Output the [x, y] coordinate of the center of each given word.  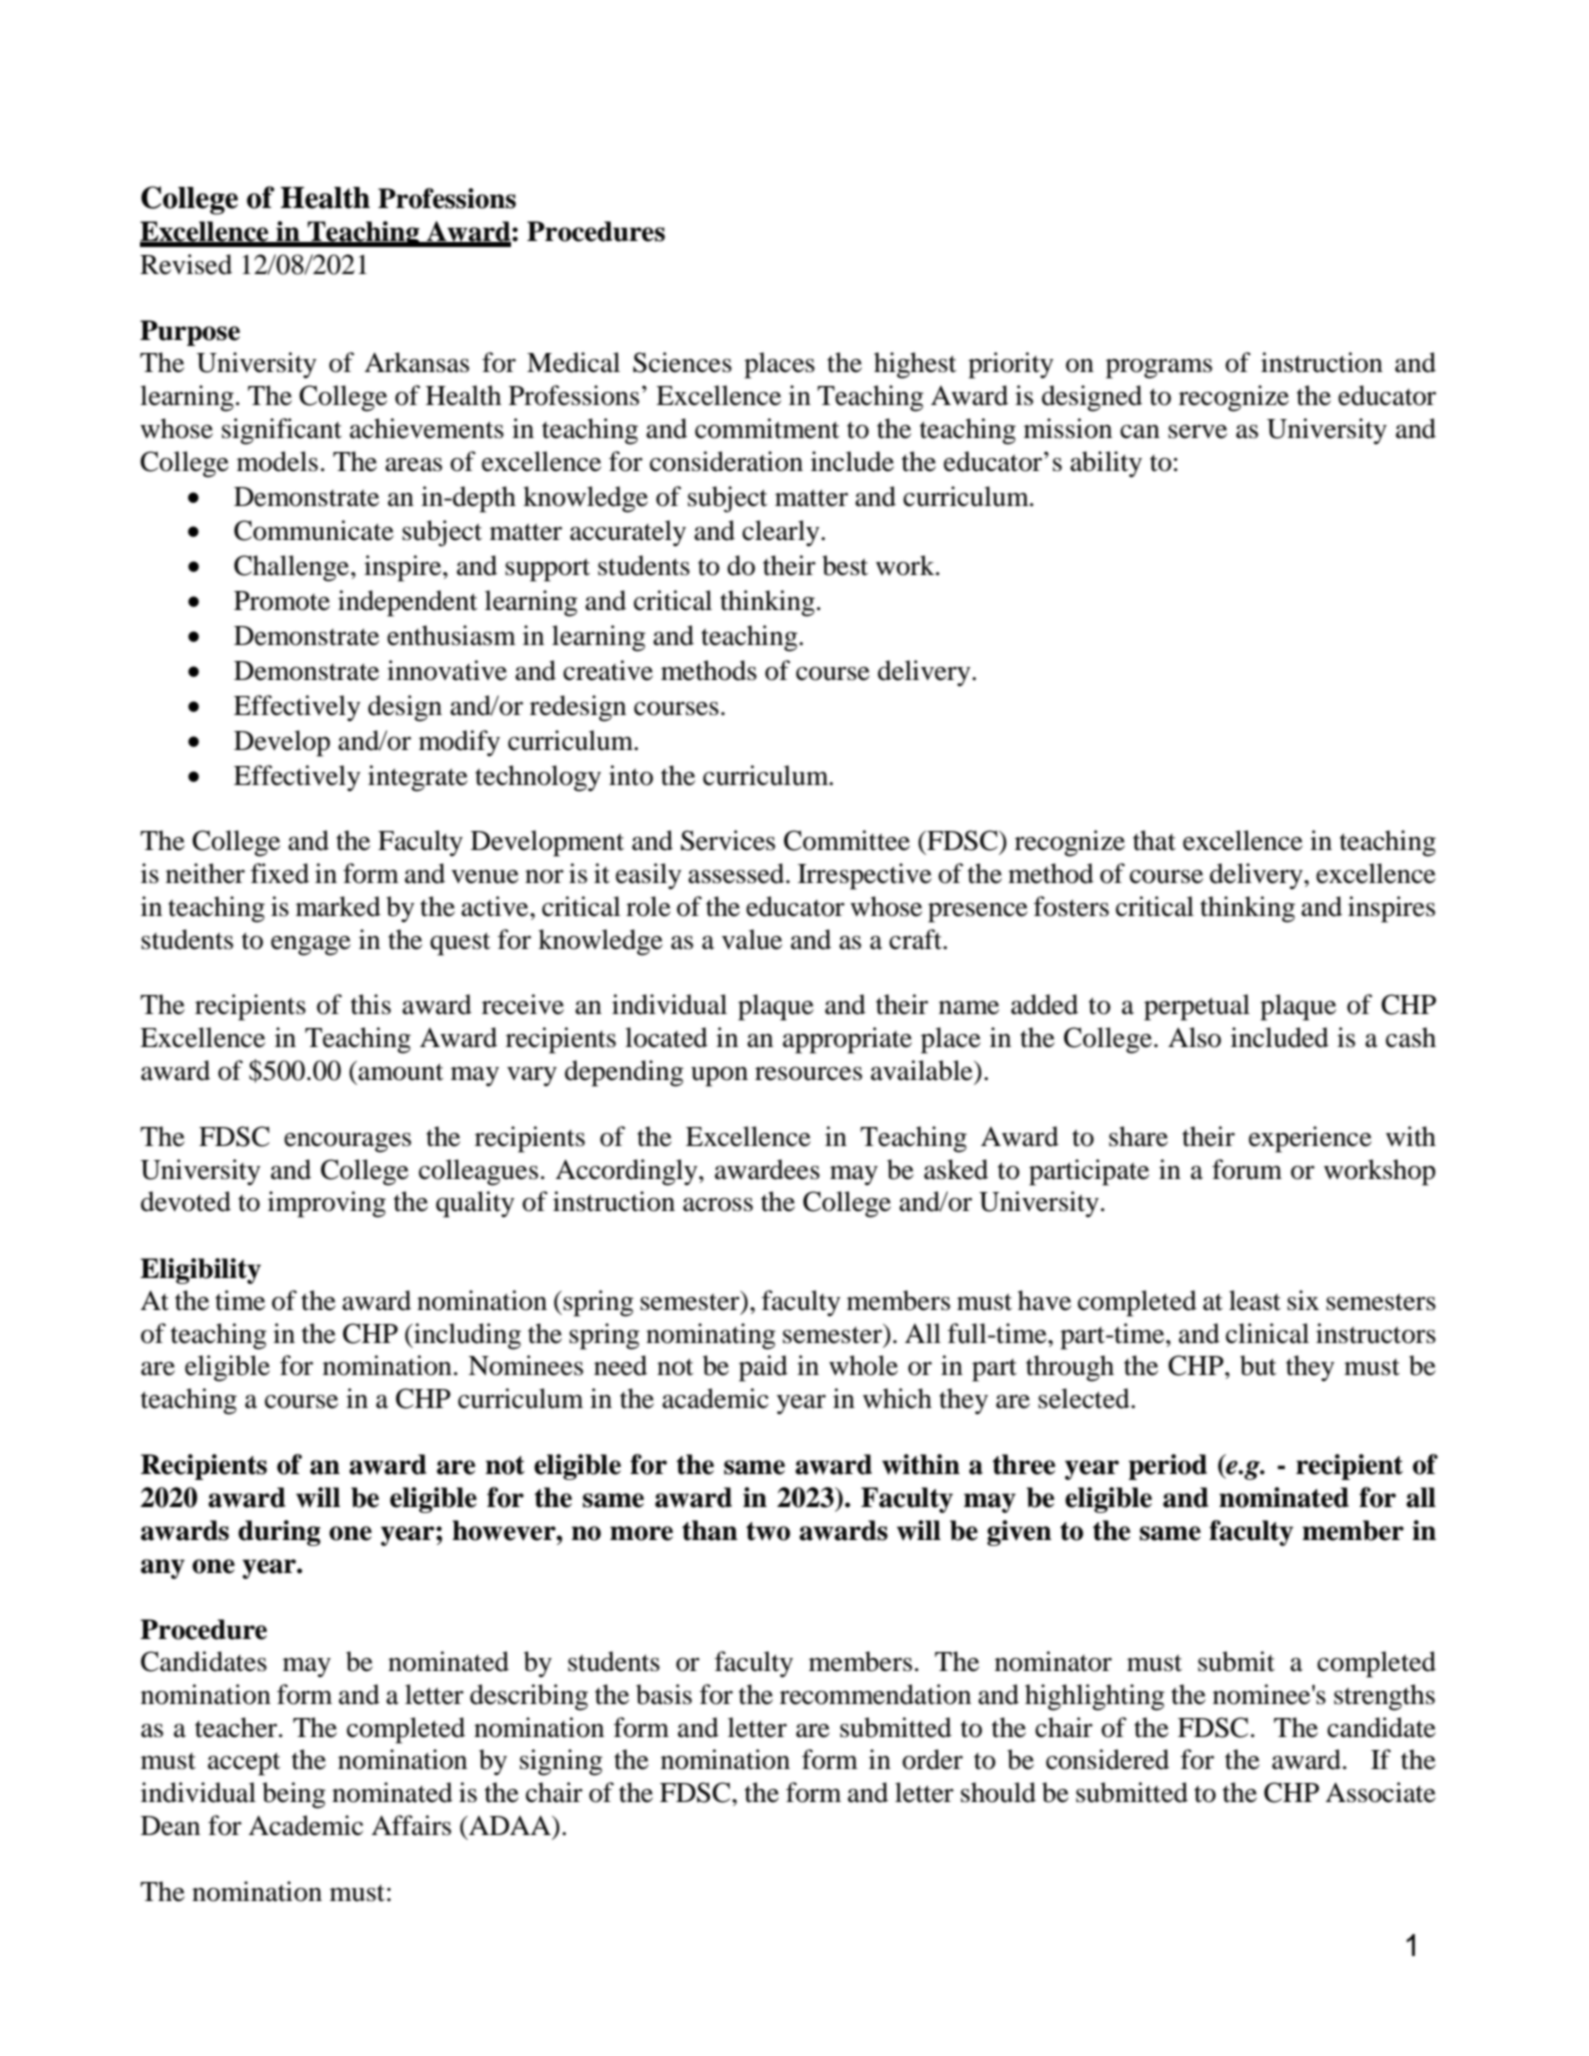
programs [1159, 369]
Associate [1380, 1792]
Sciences [682, 362]
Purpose [190, 333]
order [932, 1759]
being [294, 1795]
